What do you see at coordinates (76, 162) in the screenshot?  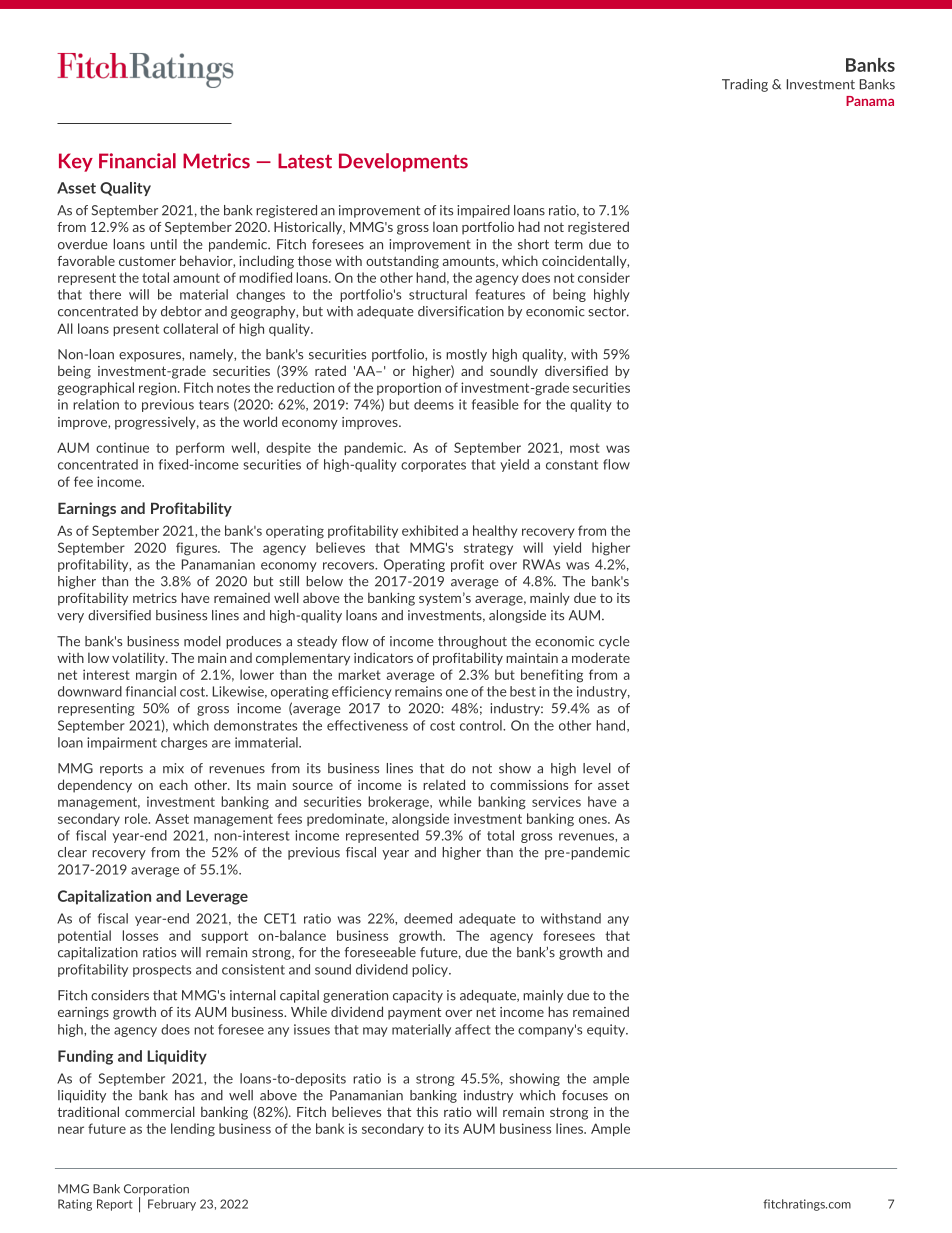 I see `Key` at bounding box center [76, 162].
